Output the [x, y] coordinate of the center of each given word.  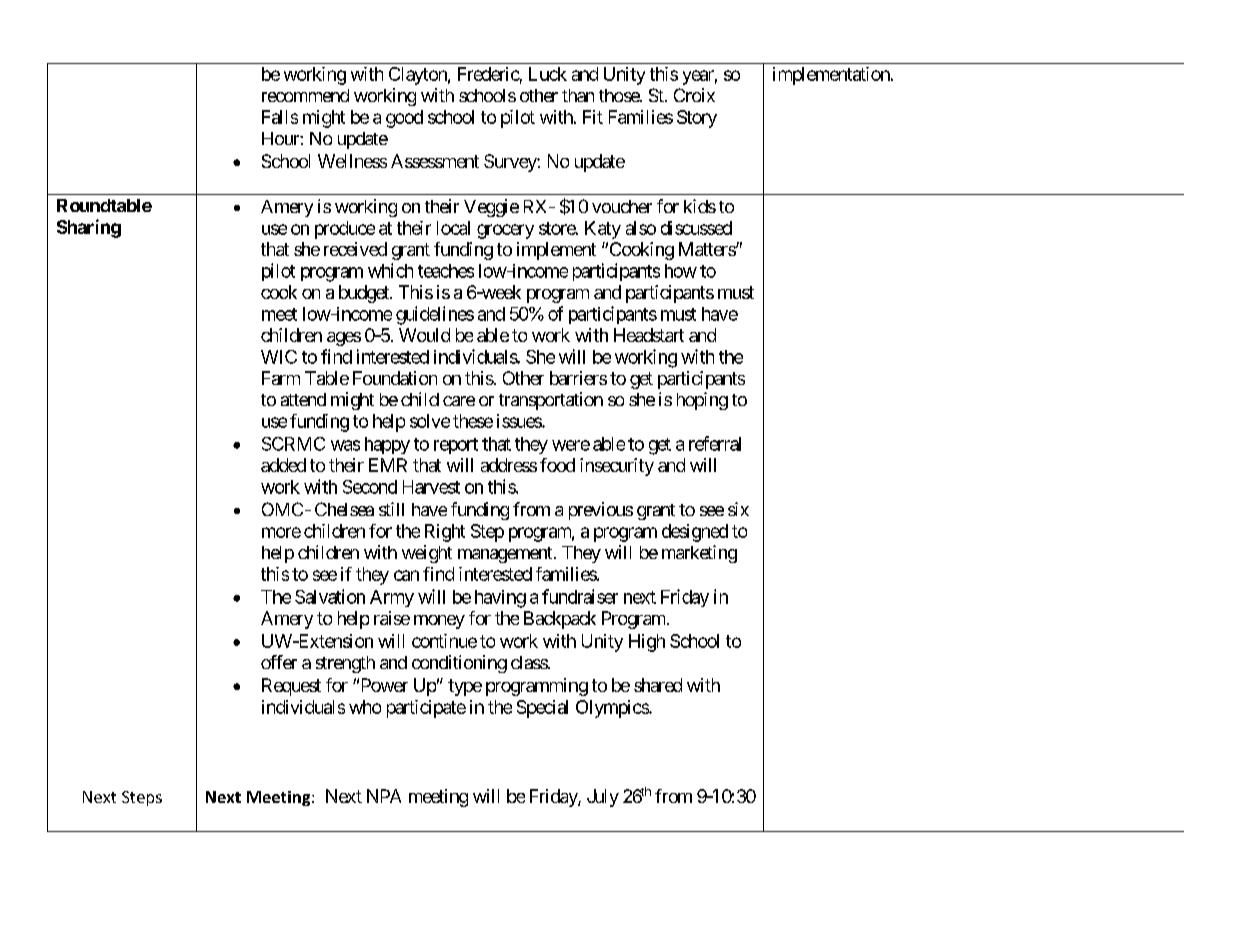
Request [291, 687]
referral [715, 443]
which [390, 270]
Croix [694, 95]
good [404, 119]
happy [387, 445]
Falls [280, 117]
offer [279, 662]
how [681, 271]
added [283, 465]
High [647, 643]
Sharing [89, 228]
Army [392, 598]
